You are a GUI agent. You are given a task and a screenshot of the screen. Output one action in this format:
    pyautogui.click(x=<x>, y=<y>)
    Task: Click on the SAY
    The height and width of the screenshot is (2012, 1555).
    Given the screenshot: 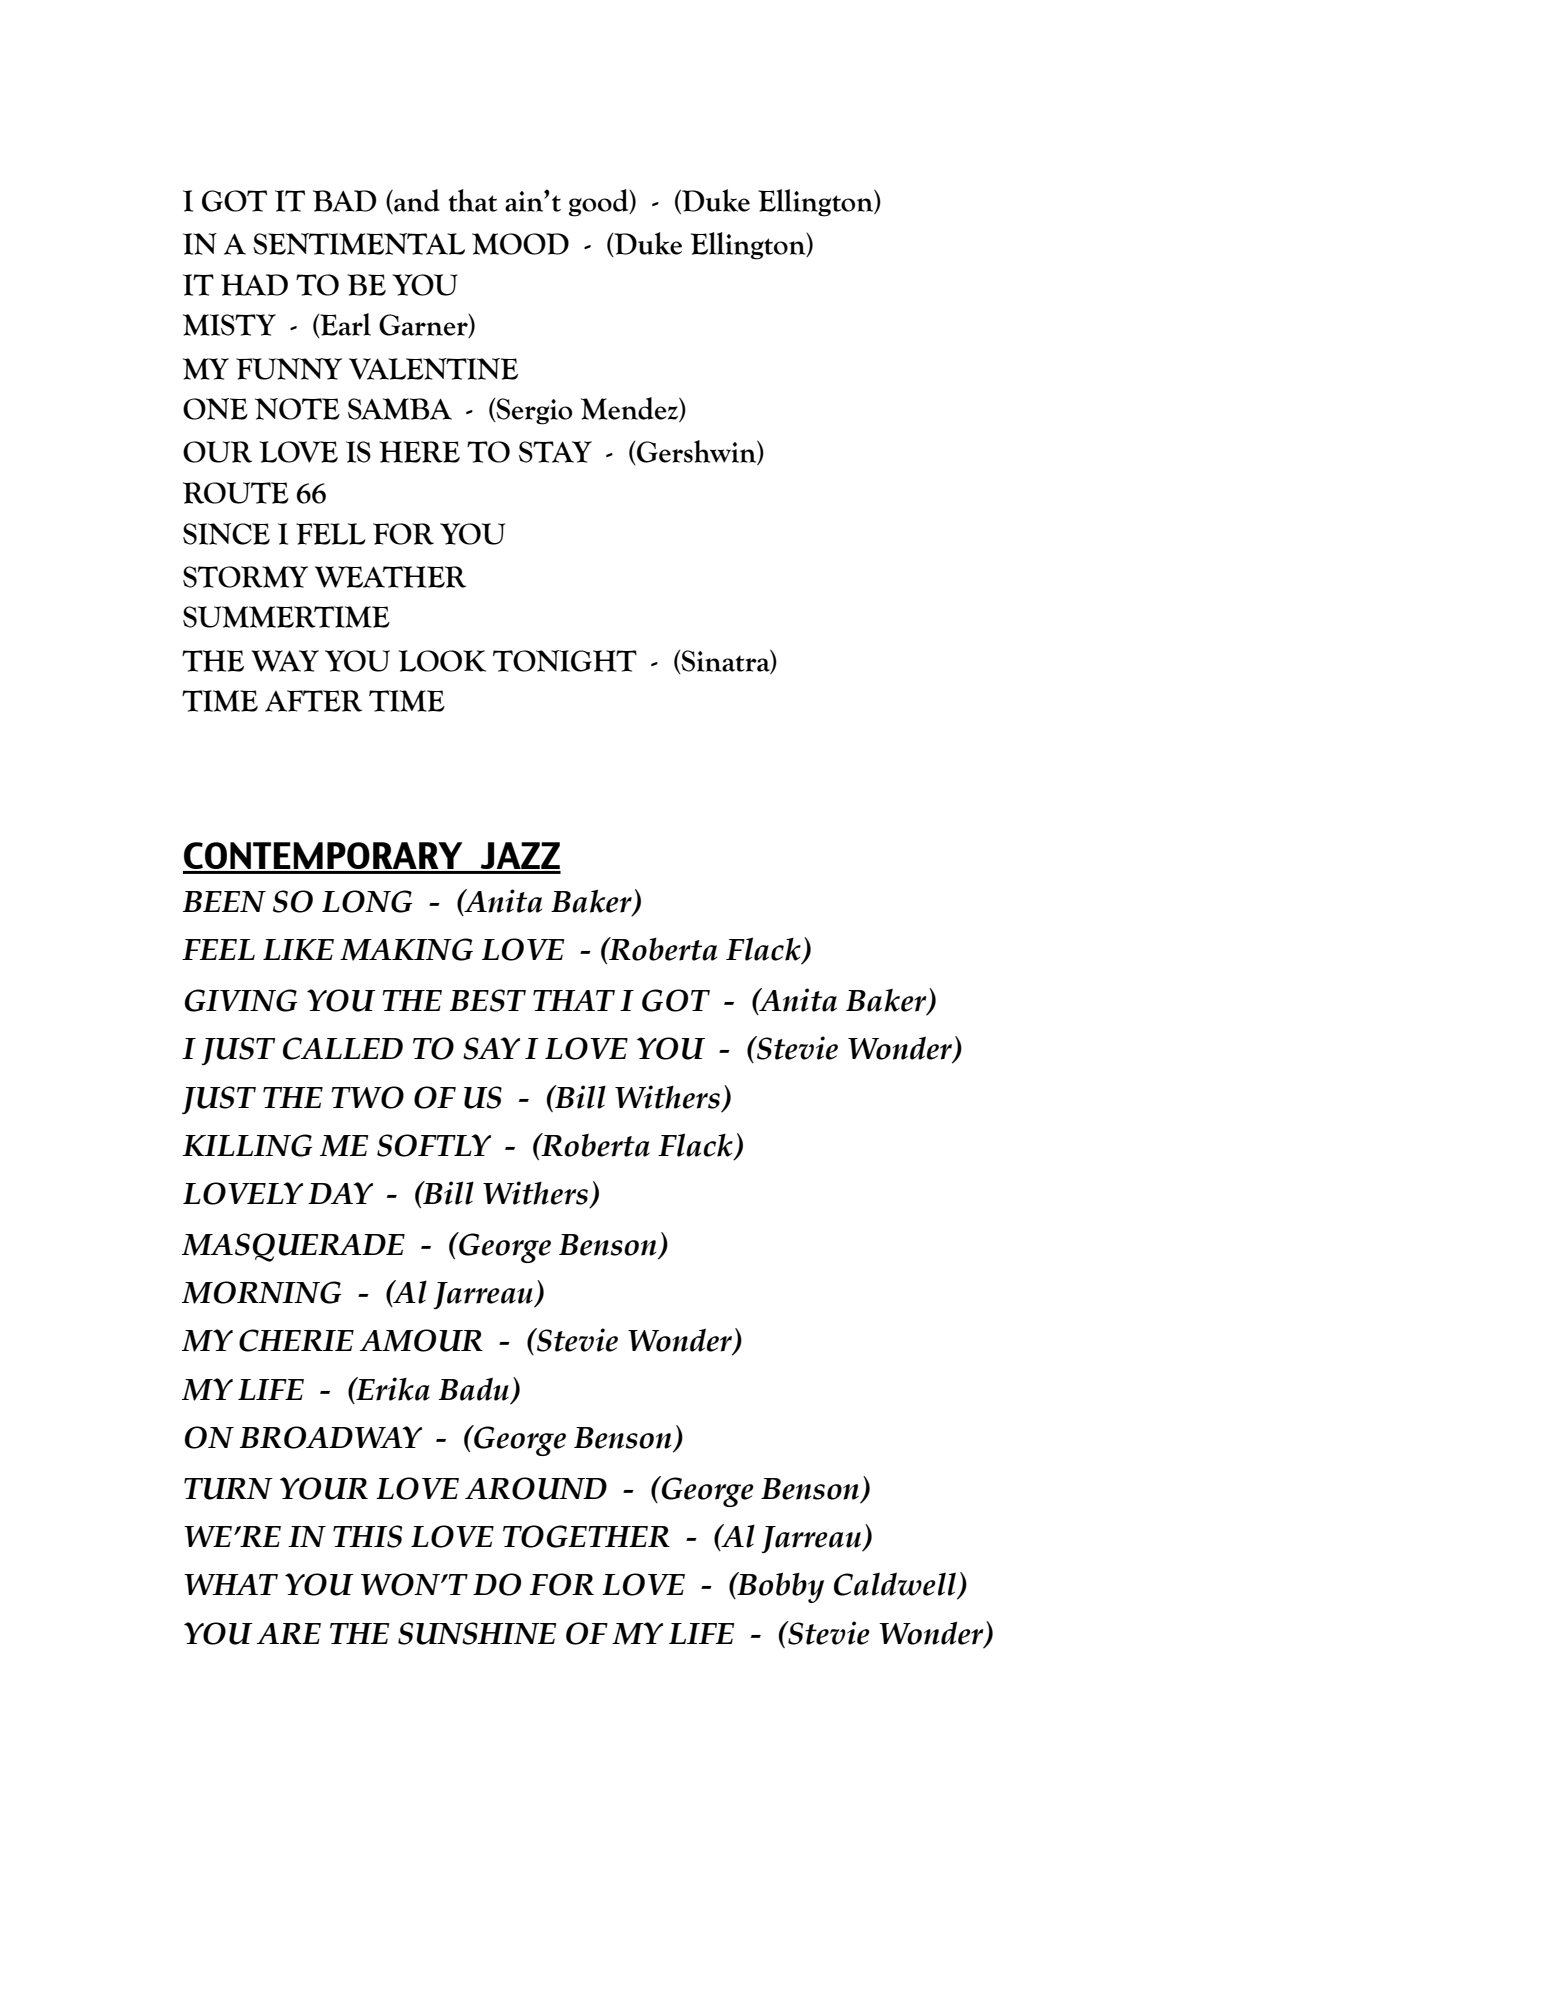 What is the action you would take?
    pyautogui.click(x=491, y=1048)
